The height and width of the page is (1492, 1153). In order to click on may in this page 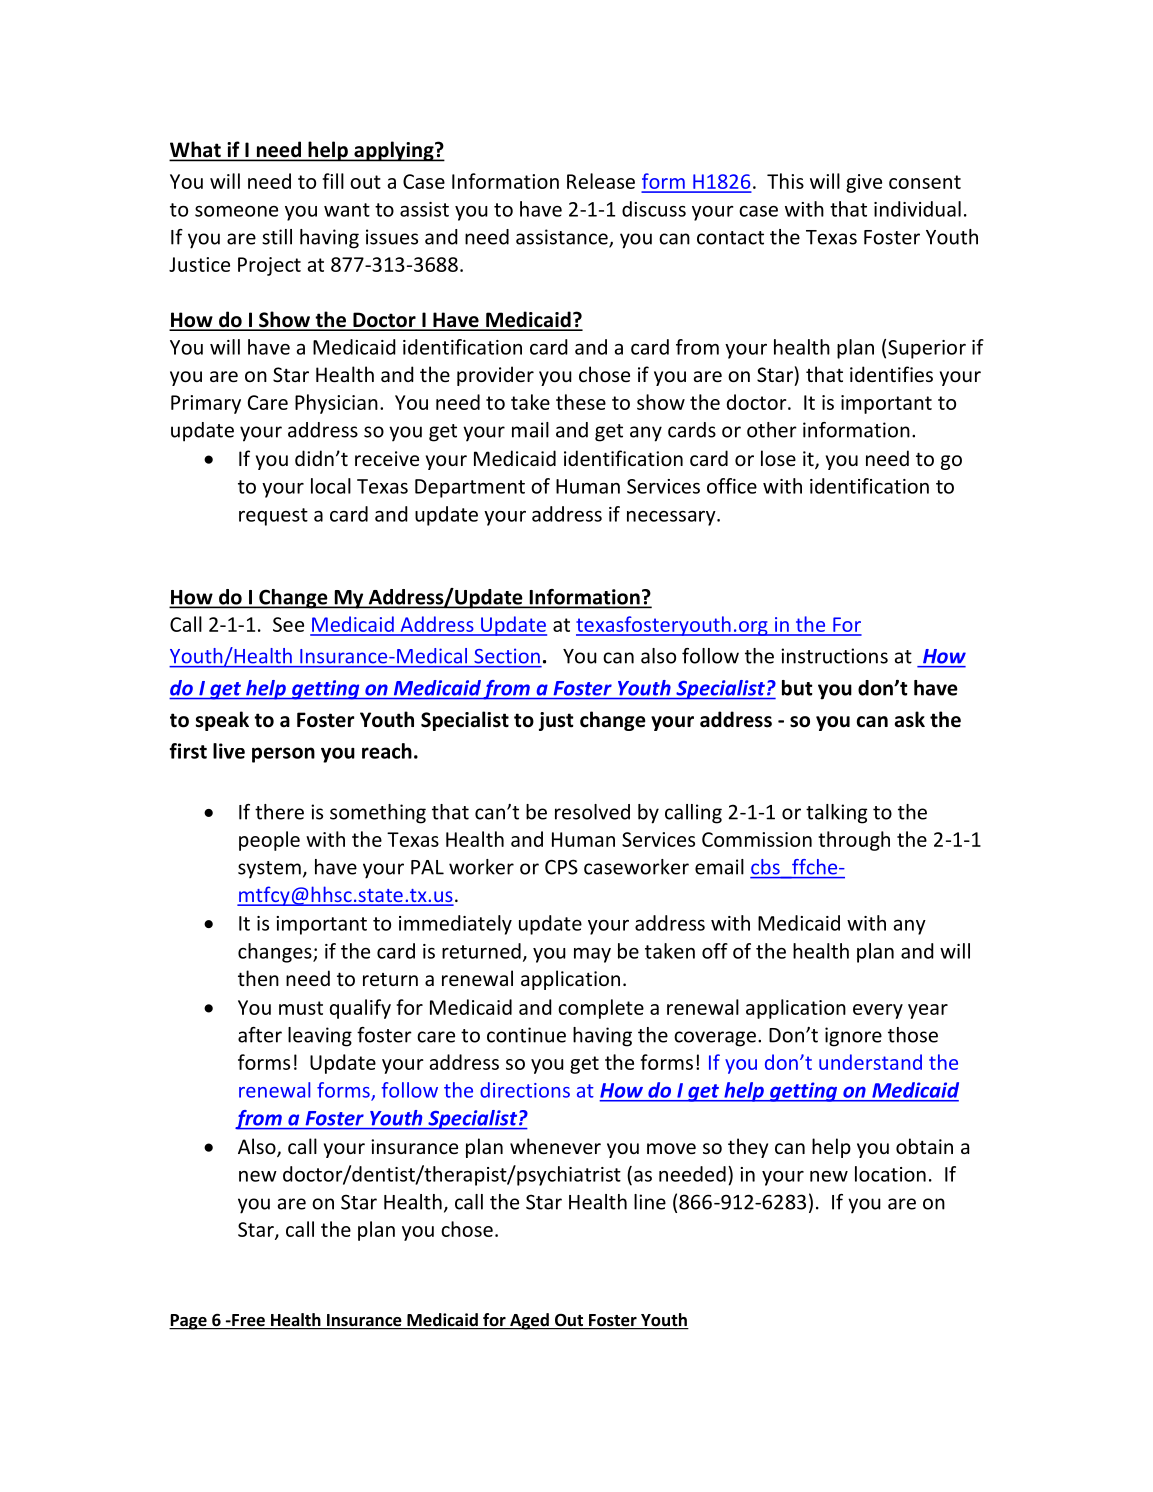, I will do `click(592, 955)`.
